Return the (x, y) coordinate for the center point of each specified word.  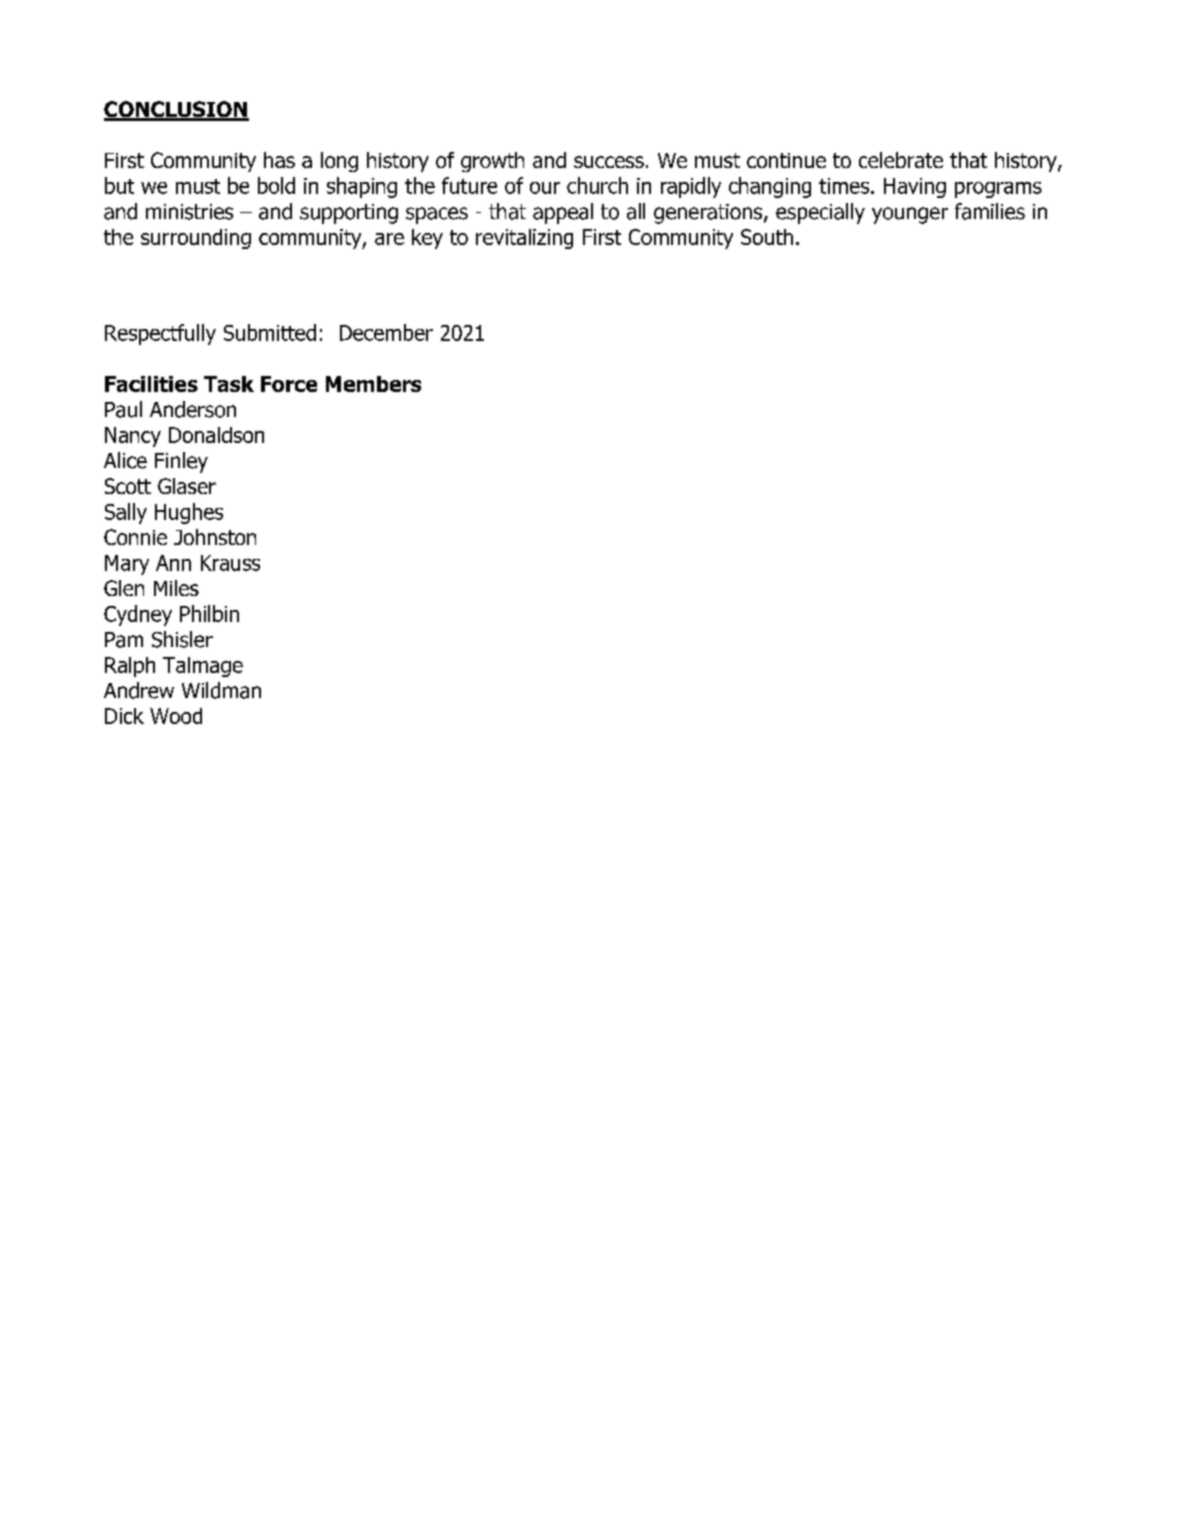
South (767, 237)
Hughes (189, 513)
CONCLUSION (176, 110)
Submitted (270, 332)
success (609, 162)
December (386, 332)
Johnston (215, 537)
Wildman (221, 690)
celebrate (901, 160)
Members (373, 384)
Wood (176, 716)
